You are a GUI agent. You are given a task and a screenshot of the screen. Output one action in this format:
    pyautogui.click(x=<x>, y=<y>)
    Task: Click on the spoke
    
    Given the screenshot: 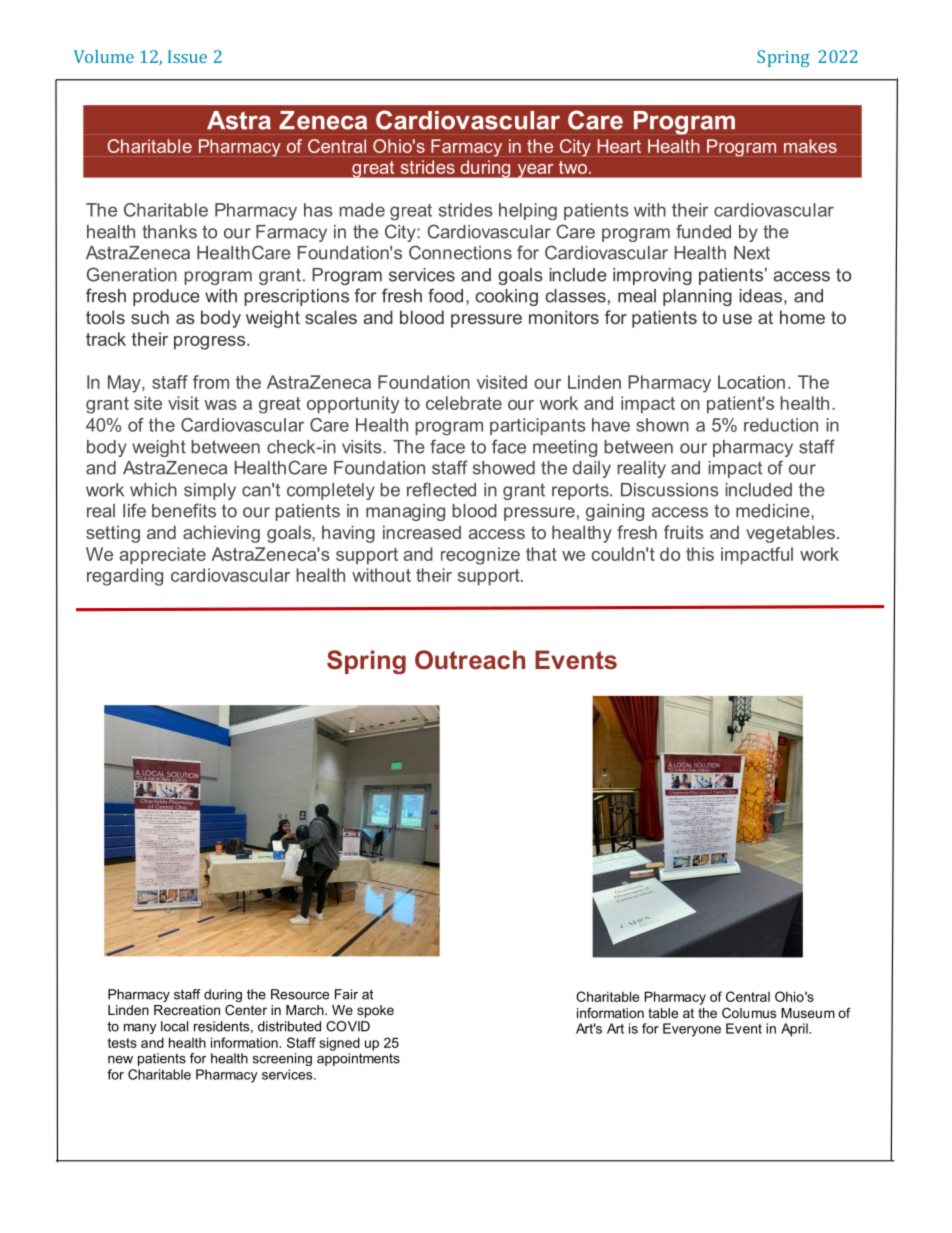 What is the action you would take?
    pyautogui.click(x=375, y=1011)
